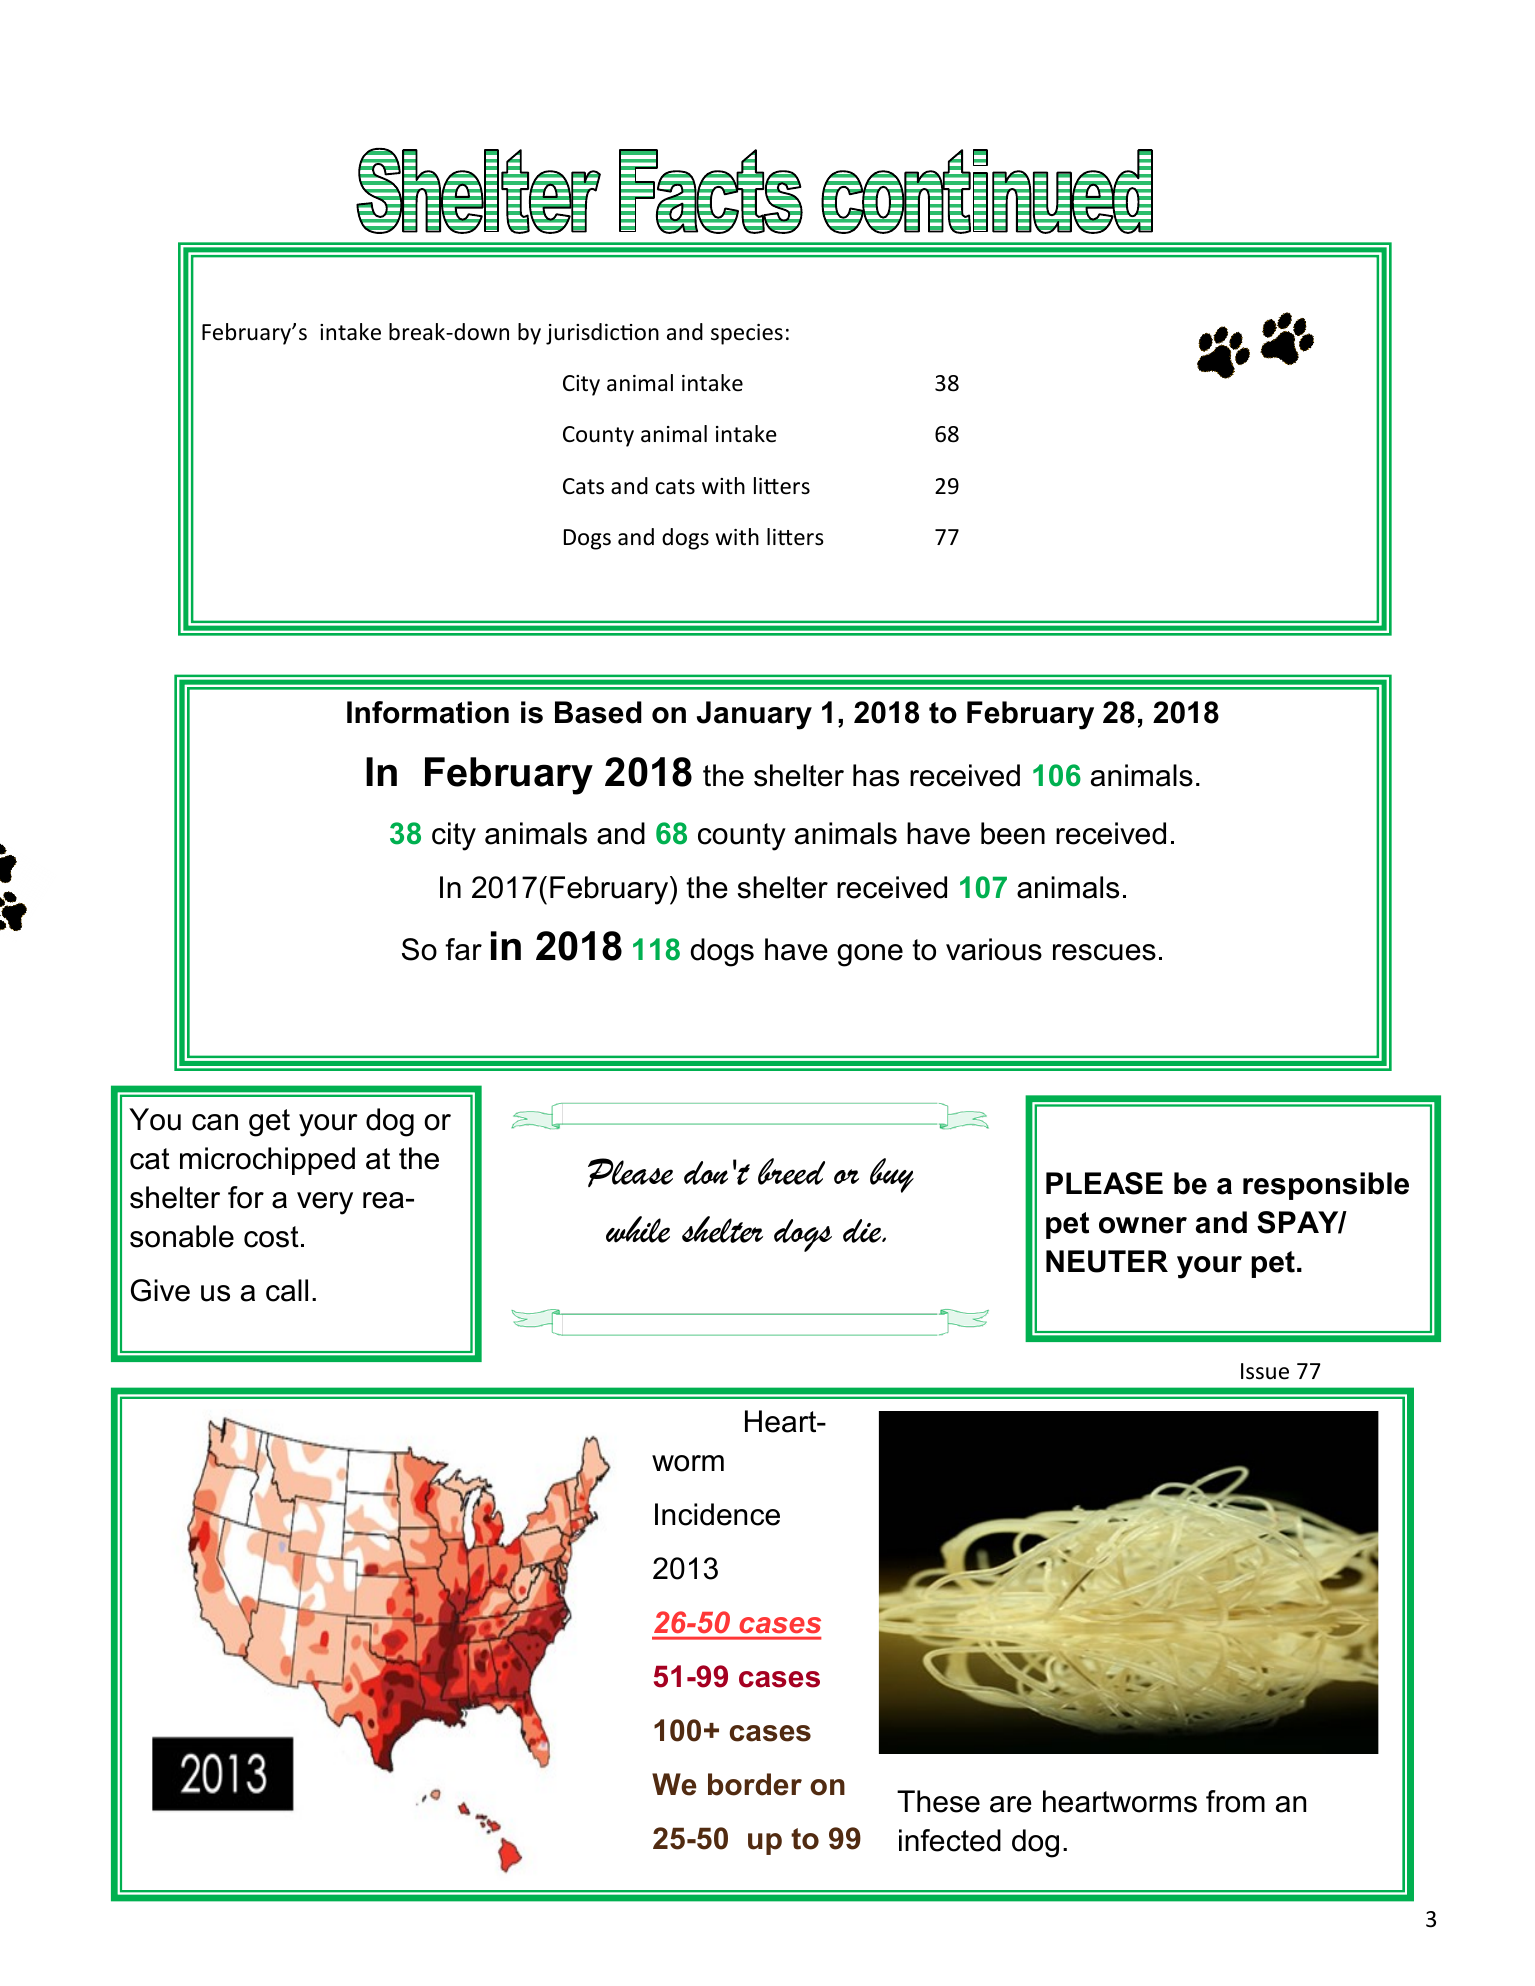  I want to click on border, so click(755, 1784).
